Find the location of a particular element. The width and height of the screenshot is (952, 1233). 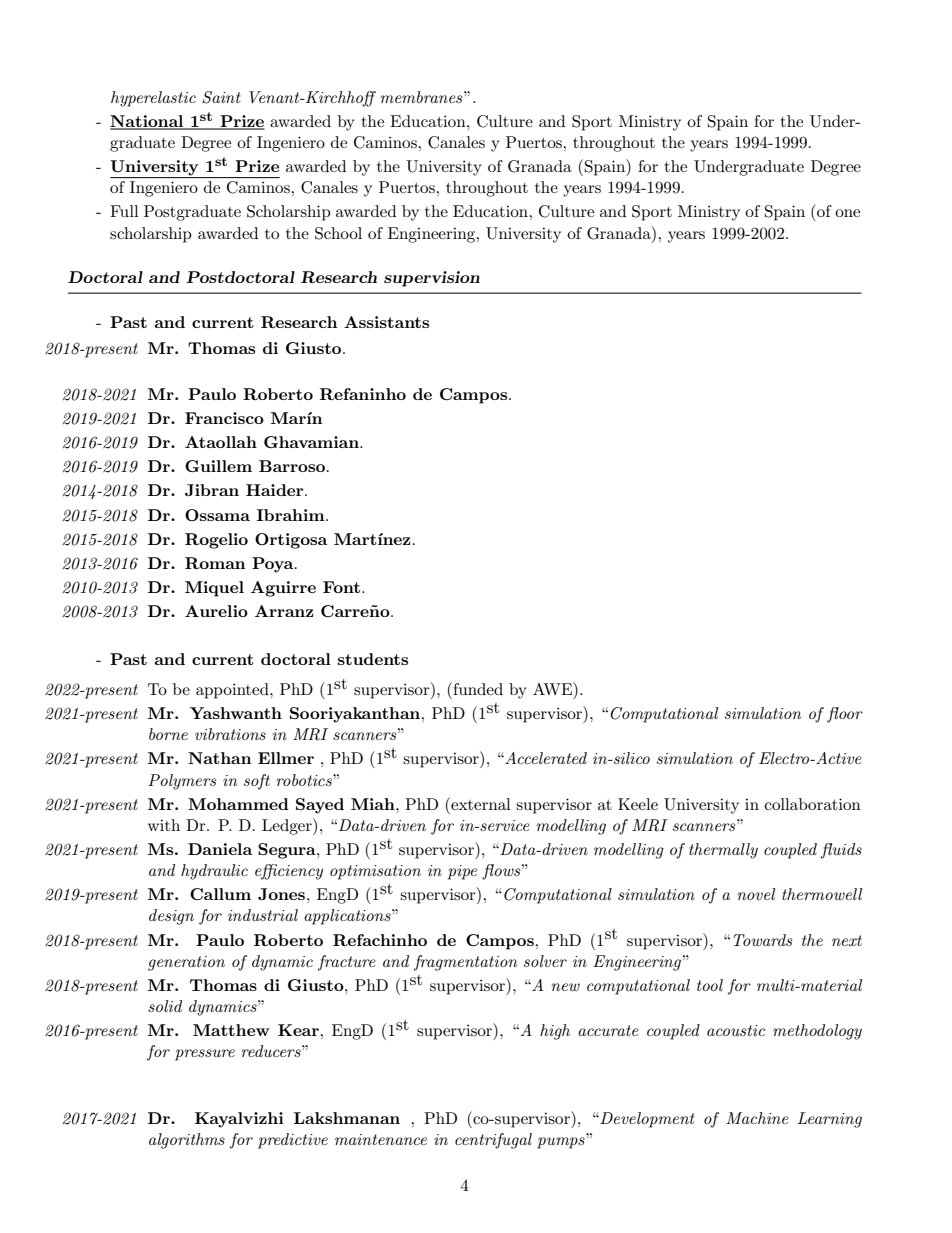

supervision is located at coordinates (432, 279).
